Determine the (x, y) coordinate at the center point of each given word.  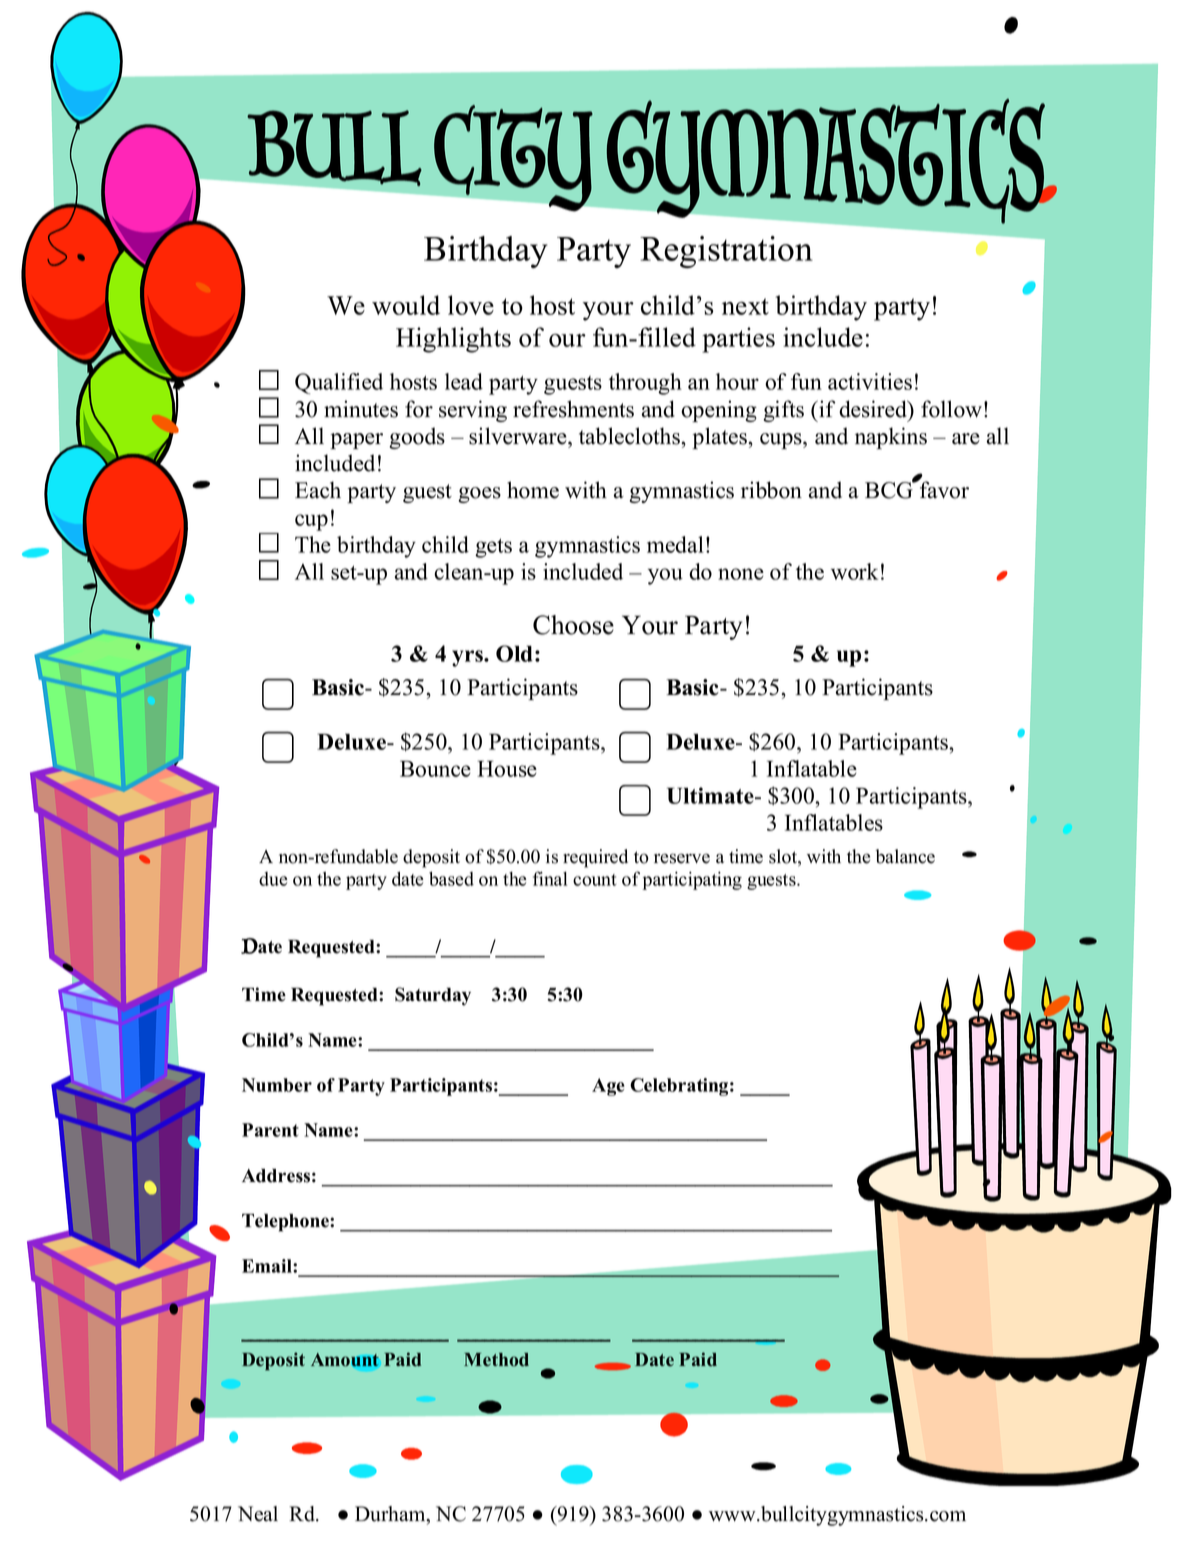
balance (905, 856)
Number (277, 1085)
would (406, 305)
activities (870, 381)
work (854, 571)
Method (496, 1360)
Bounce (435, 768)
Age (608, 1087)
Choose (573, 625)
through (645, 384)
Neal (258, 1514)
